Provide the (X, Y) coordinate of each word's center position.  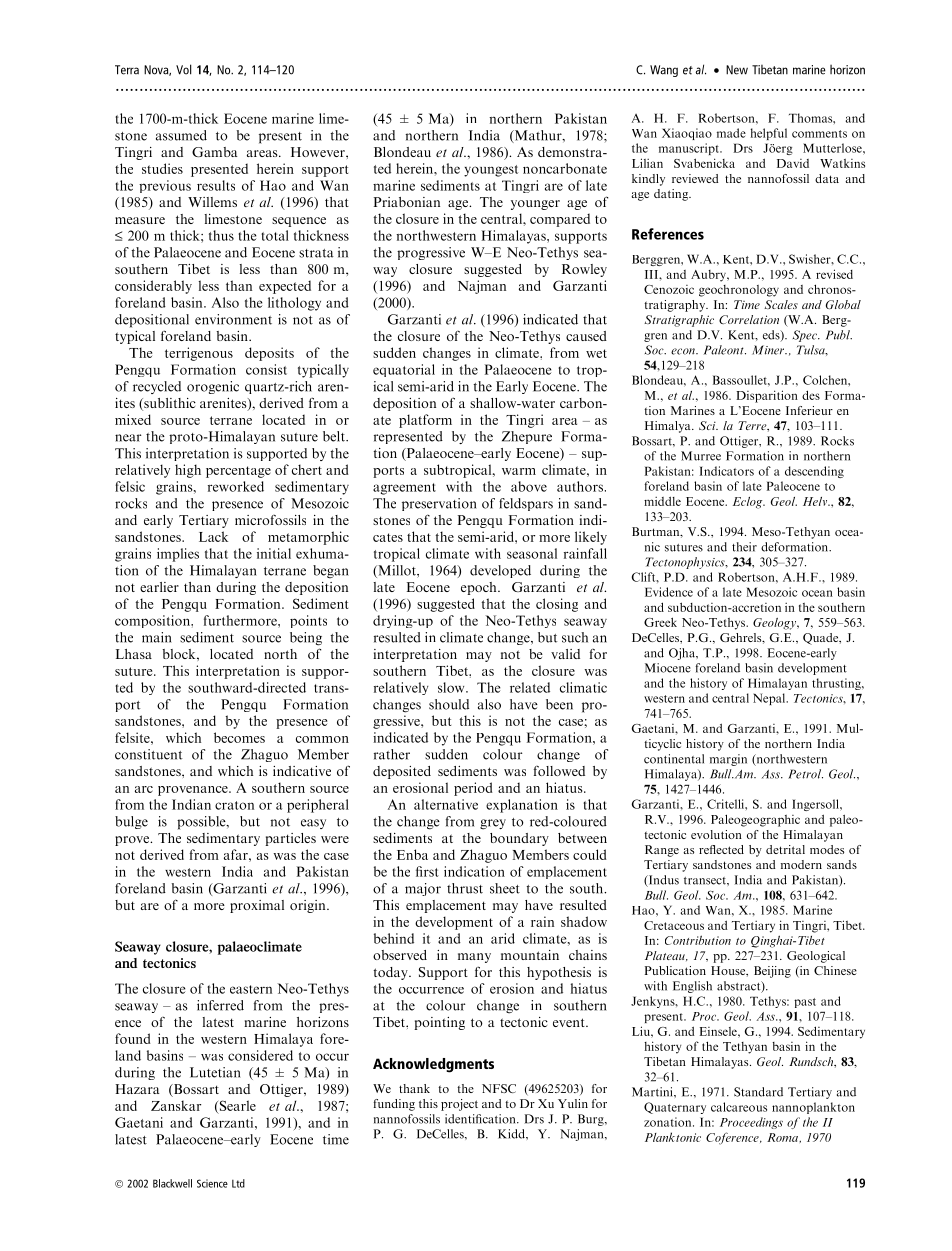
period (473, 789)
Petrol (805, 774)
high (188, 471)
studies (162, 168)
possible (202, 823)
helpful (768, 134)
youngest (491, 171)
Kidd (512, 1134)
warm (519, 471)
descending (814, 472)
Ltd (238, 1183)
